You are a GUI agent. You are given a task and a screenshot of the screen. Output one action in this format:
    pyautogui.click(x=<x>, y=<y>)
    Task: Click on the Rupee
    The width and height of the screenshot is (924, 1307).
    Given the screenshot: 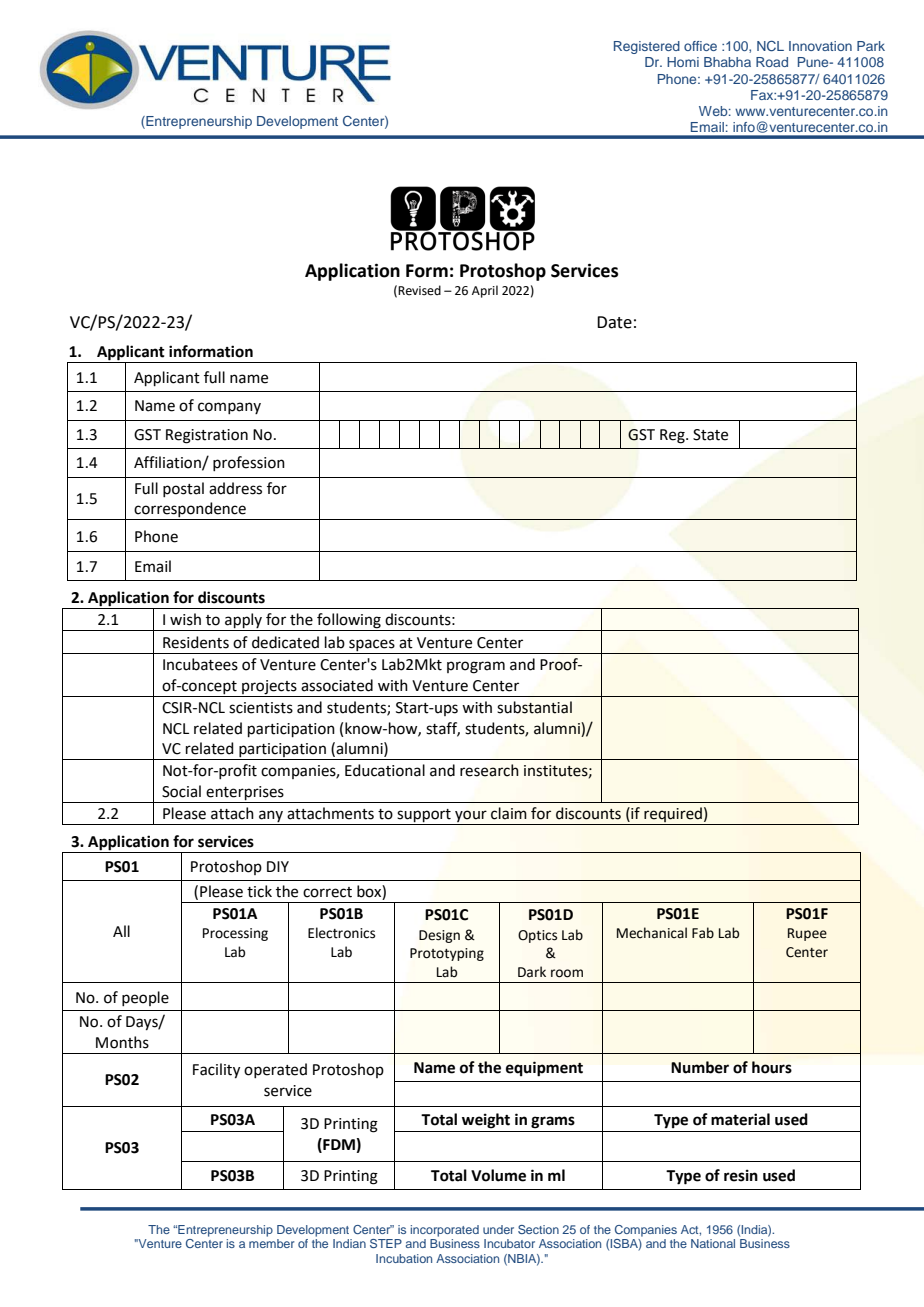 What is the action you would take?
    pyautogui.click(x=807, y=934)
